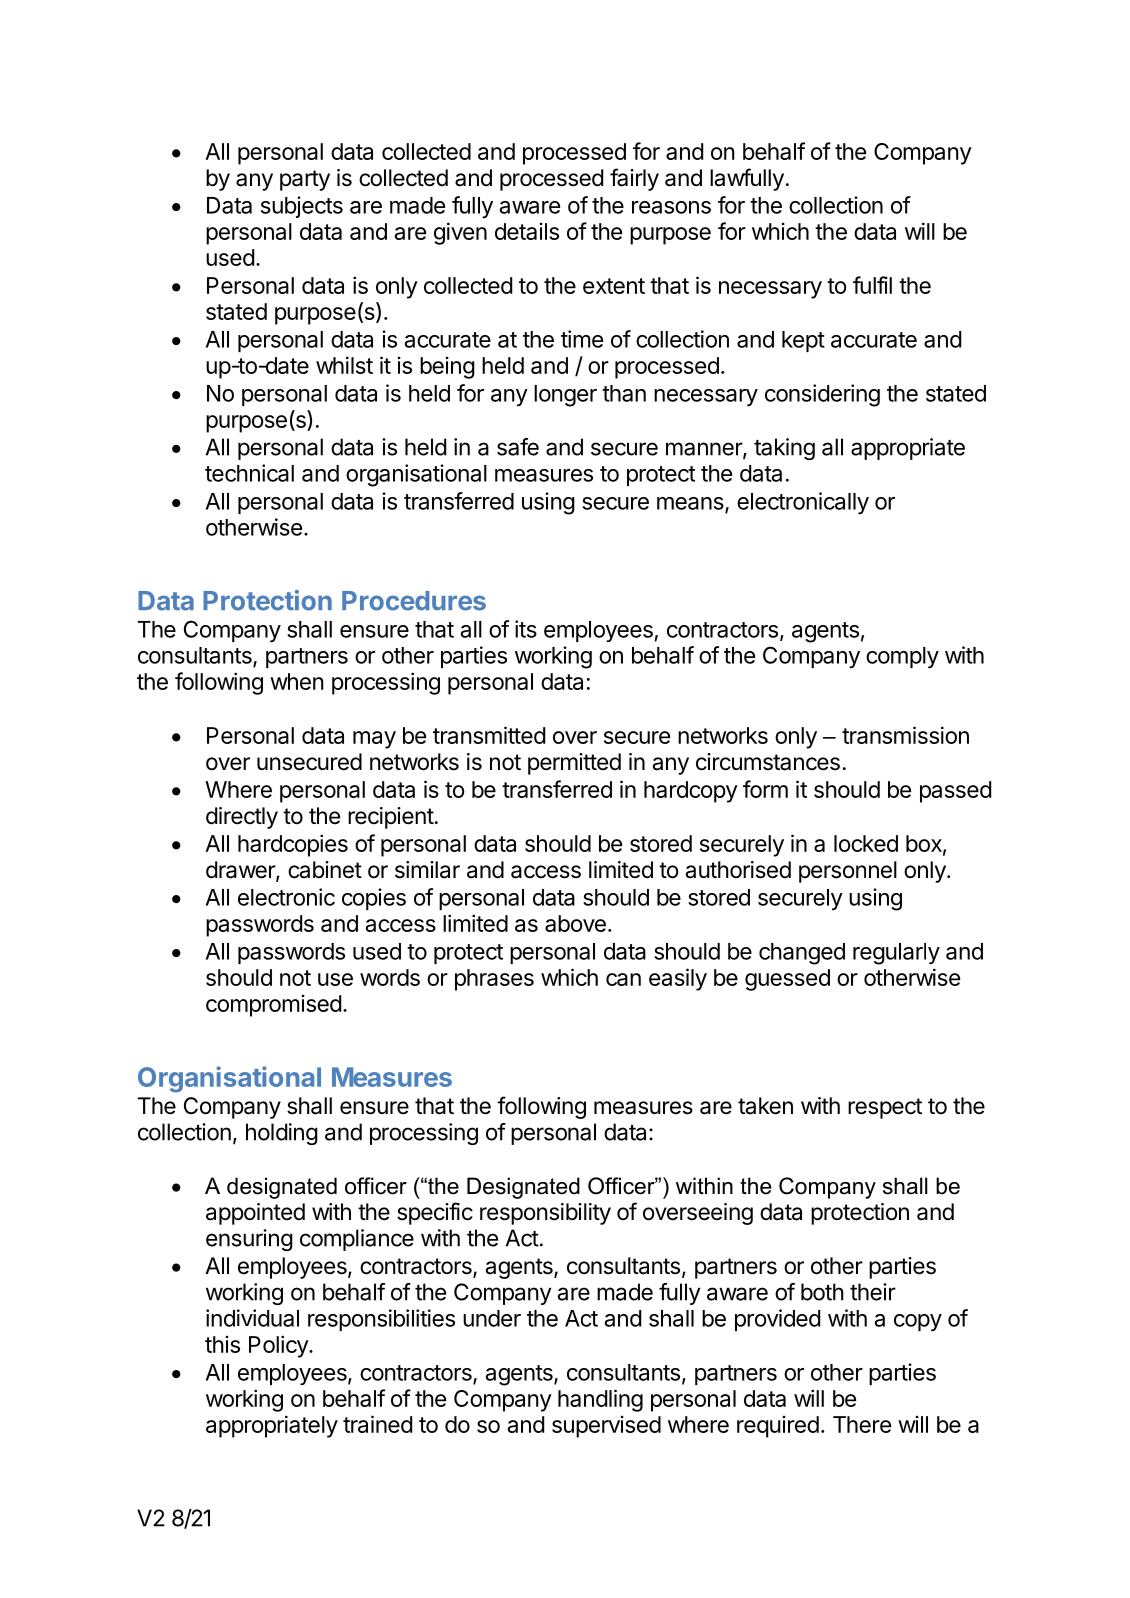 This screenshot has width=1130, height=1598. I want to click on when, so click(297, 681).
